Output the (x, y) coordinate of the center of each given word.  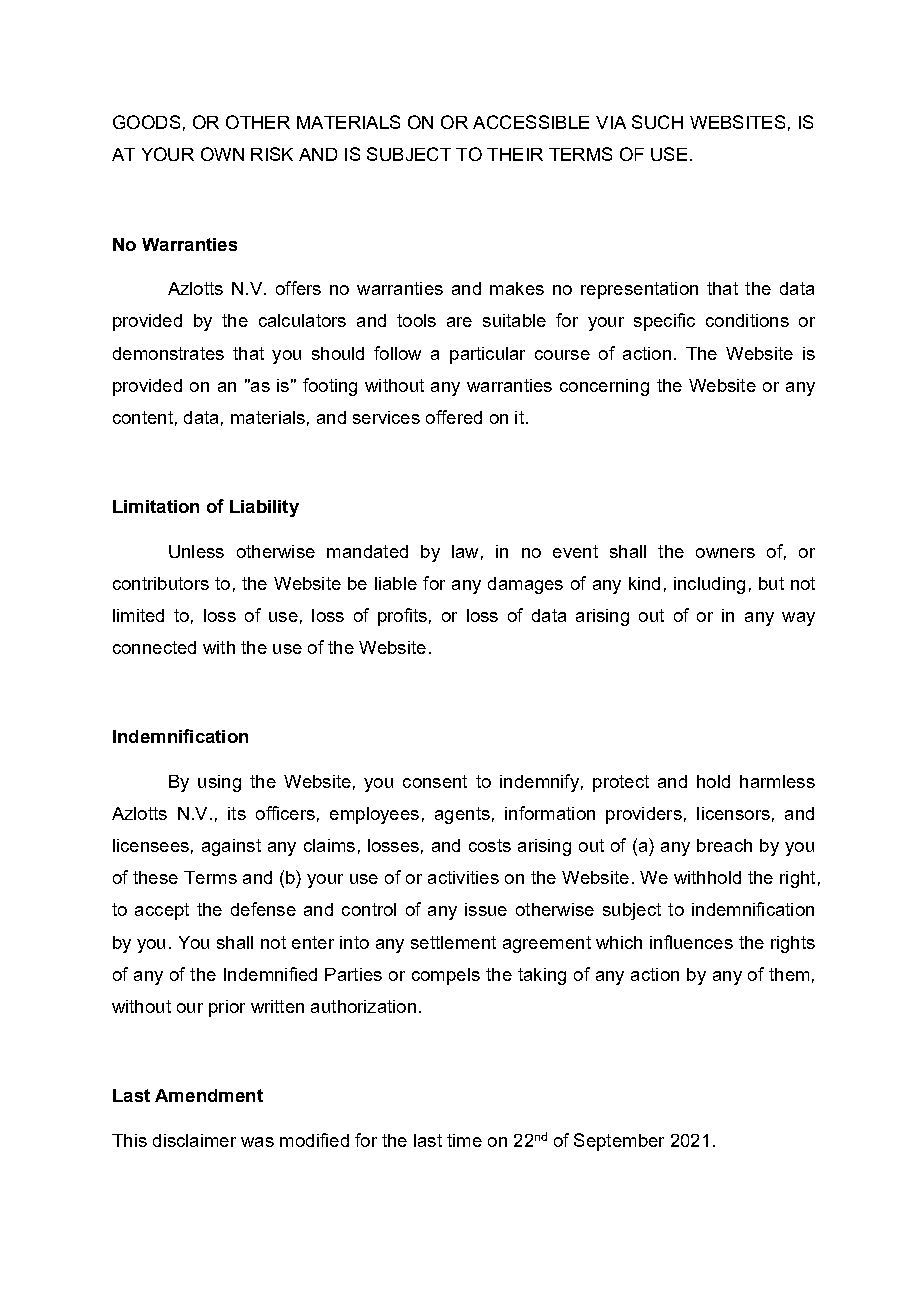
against (231, 847)
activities (463, 877)
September (619, 1142)
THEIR (515, 154)
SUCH (657, 122)
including (709, 585)
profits (402, 617)
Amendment (209, 1095)
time (464, 1140)
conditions (747, 320)
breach (724, 845)
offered (454, 417)
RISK (272, 154)
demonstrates (168, 353)
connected (154, 647)
